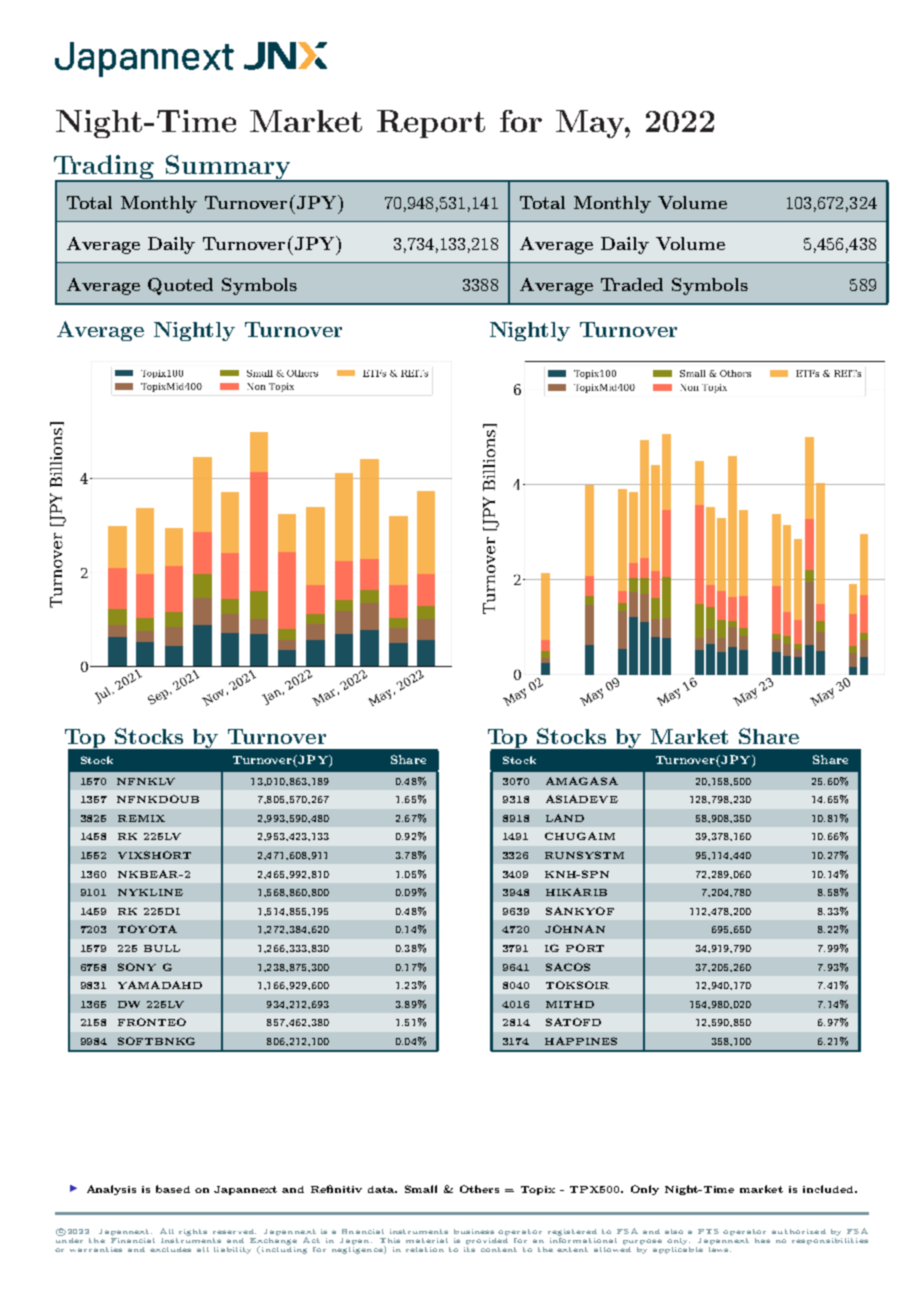 Image resolution: width=924 pixels, height=1308 pixels. What do you see at coordinates (193, 1232) in the screenshot?
I see `rights` at bounding box center [193, 1232].
